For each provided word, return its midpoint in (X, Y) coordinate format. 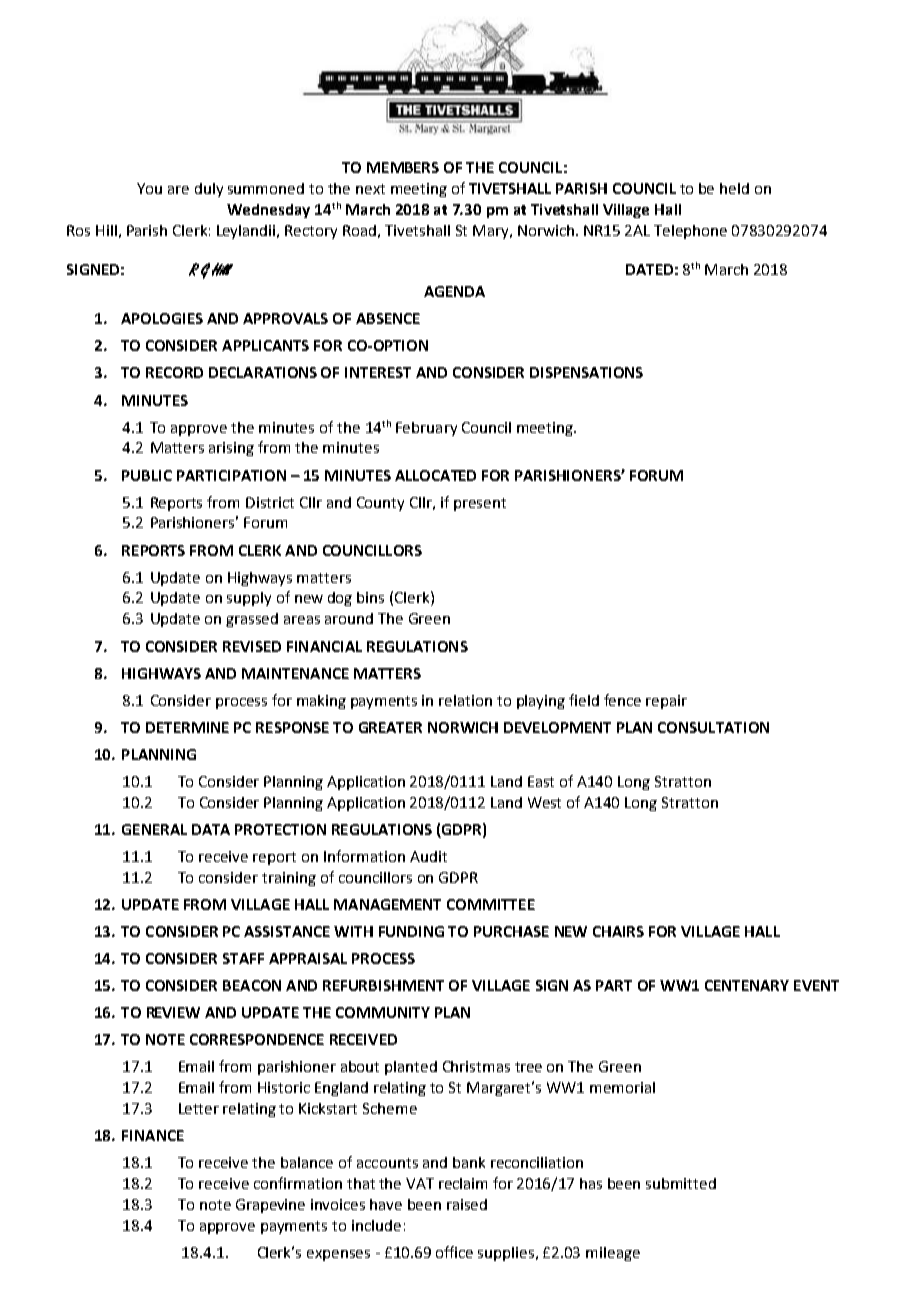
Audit (428, 856)
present (480, 504)
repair (666, 702)
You (149, 188)
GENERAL (154, 829)
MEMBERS (403, 167)
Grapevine (270, 1206)
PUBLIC (147, 475)
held (734, 188)
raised (467, 1204)
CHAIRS (618, 931)
